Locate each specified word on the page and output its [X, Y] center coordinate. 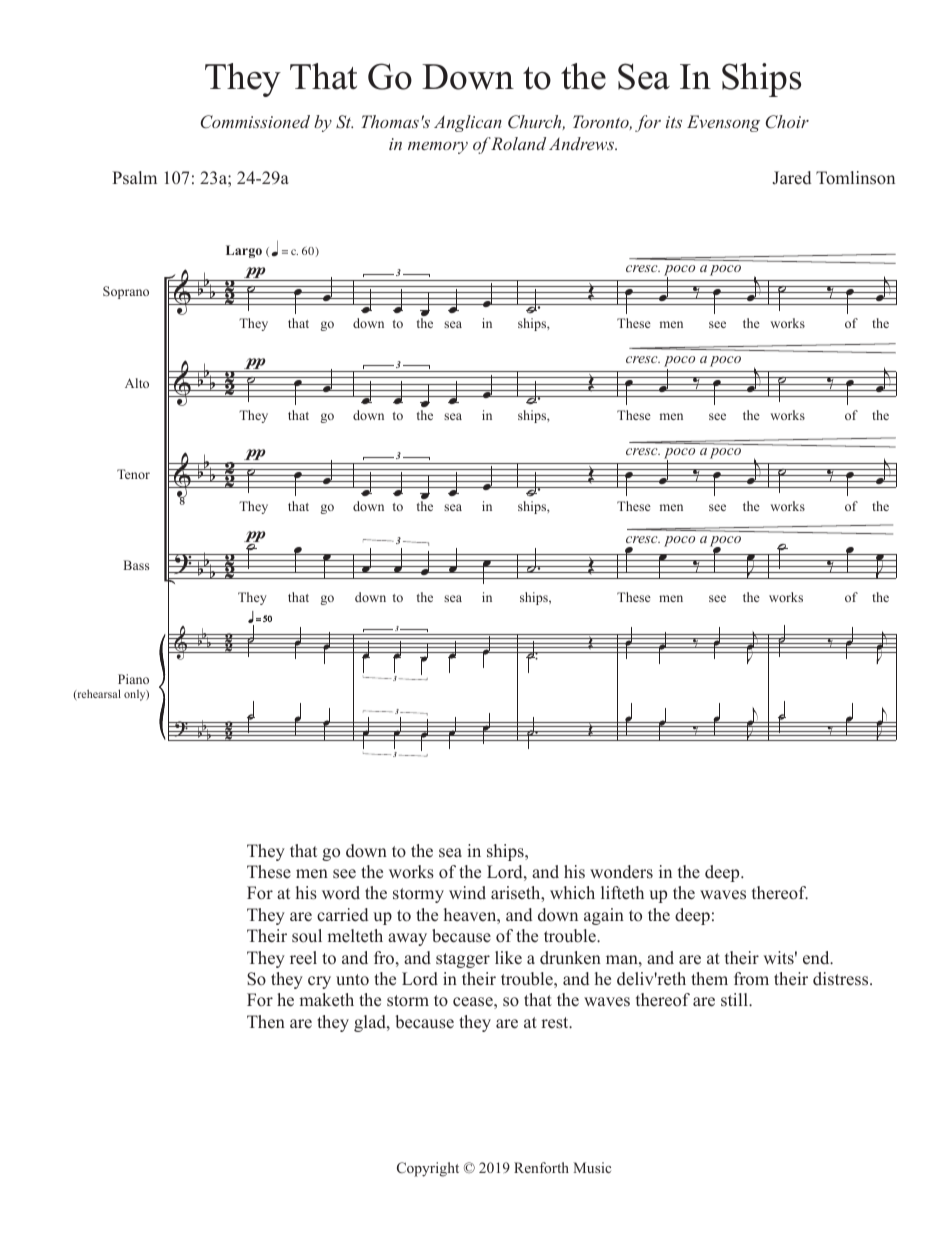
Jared [792, 178]
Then [266, 1022]
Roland [518, 143]
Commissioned [255, 122]
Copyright [428, 1169]
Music [592, 1167]
